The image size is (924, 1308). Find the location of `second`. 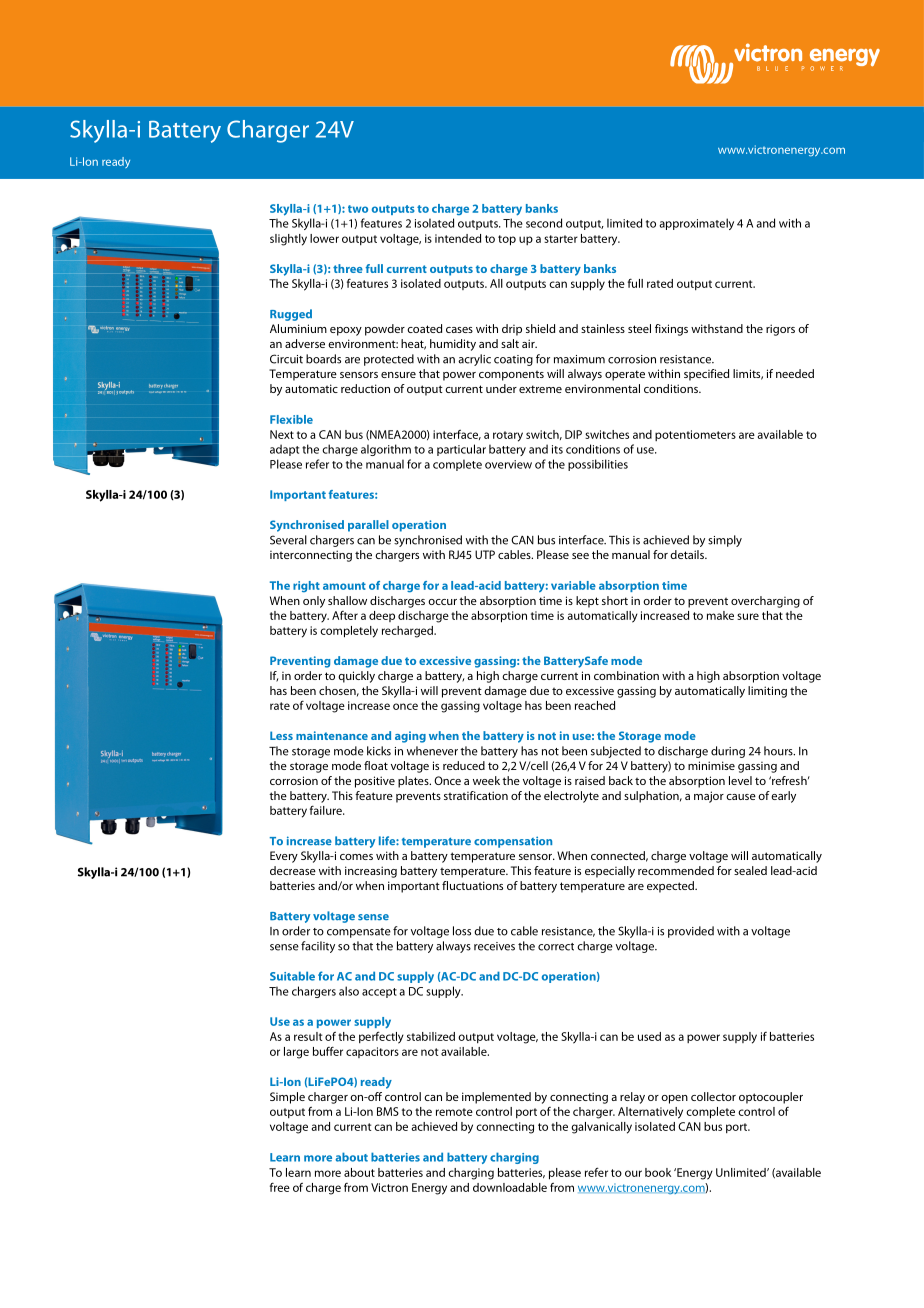

second is located at coordinates (544, 223).
